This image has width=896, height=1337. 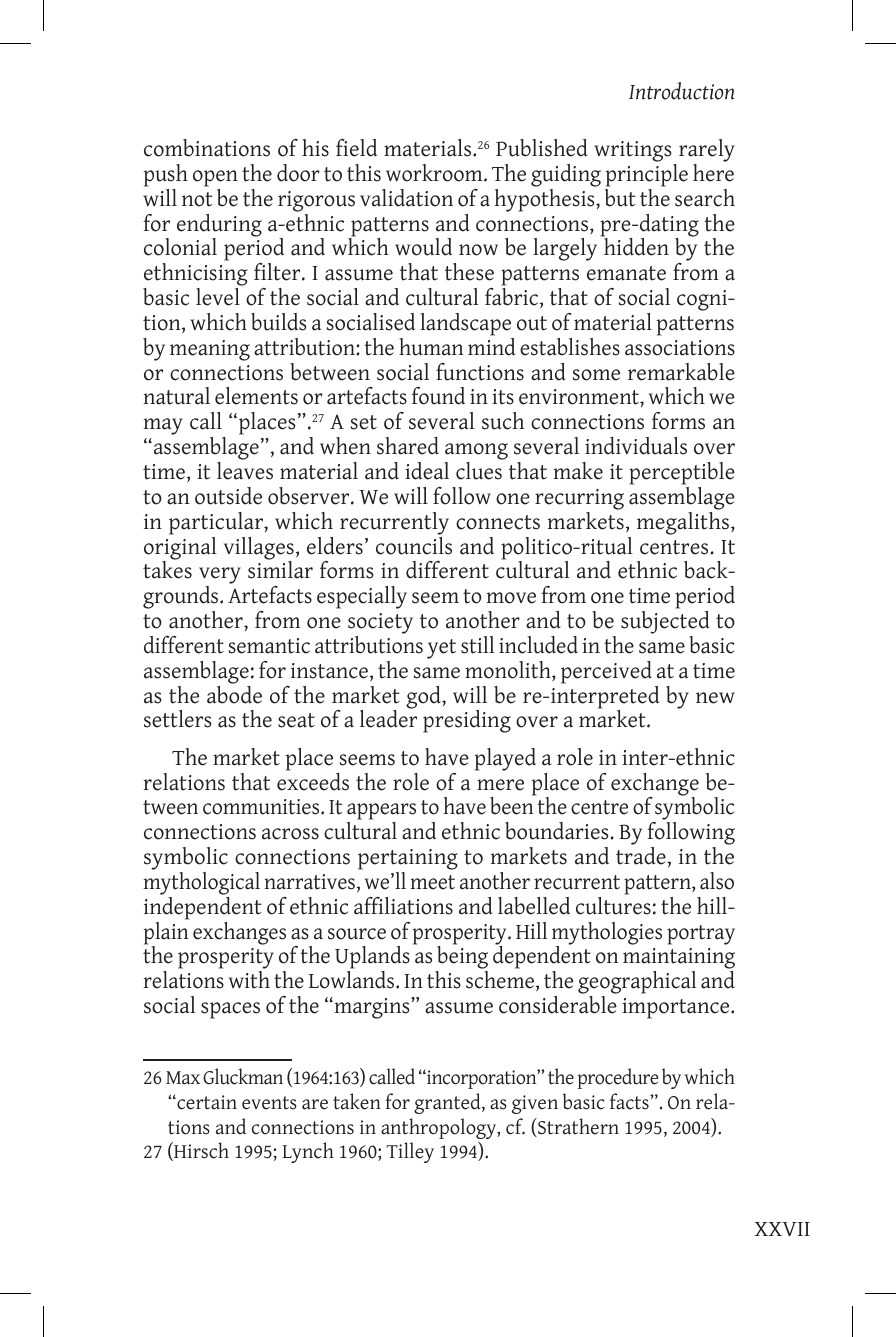 I want to click on certain, so click(x=206, y=1102).
